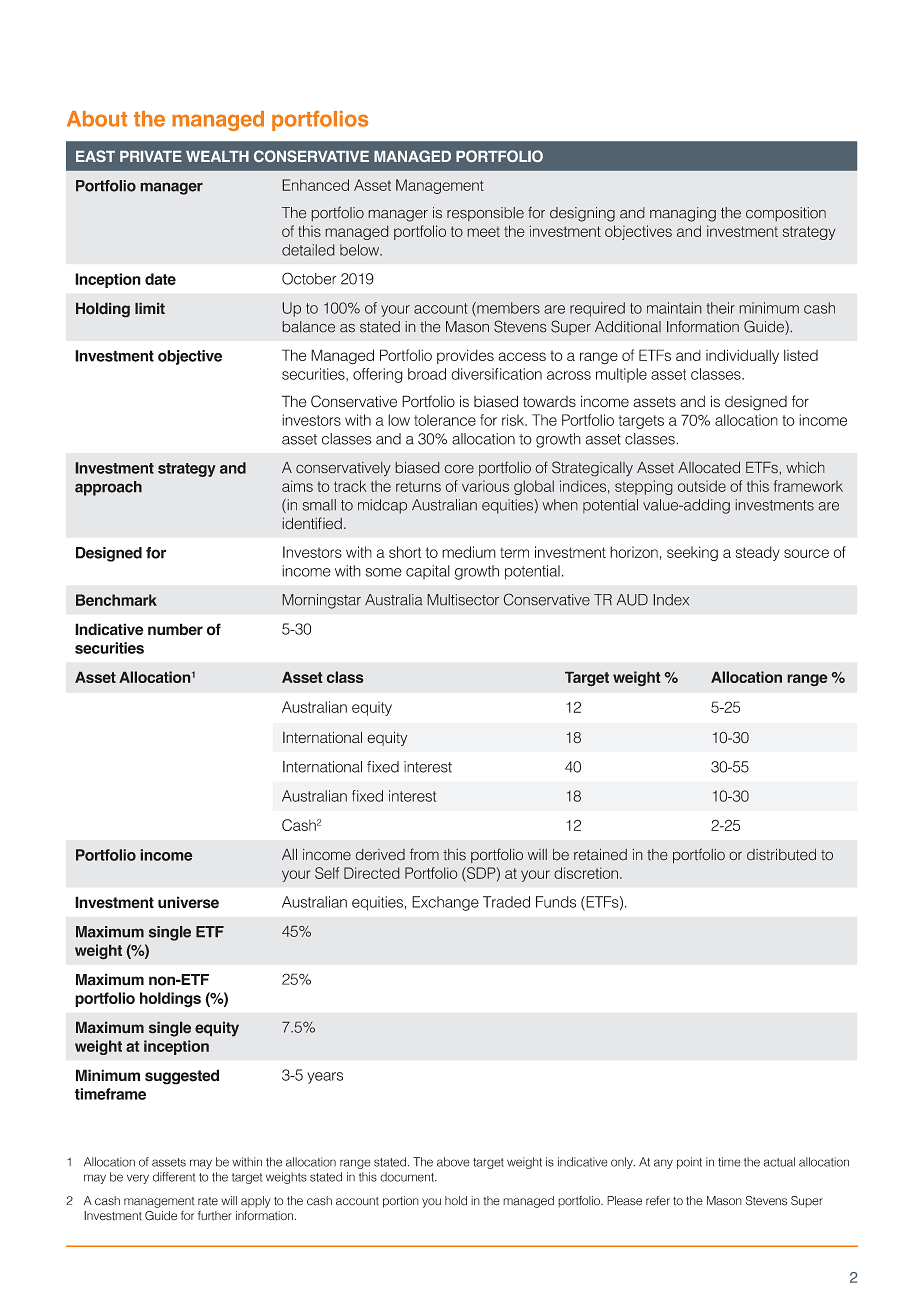  I want to click on capital, so click(428, 572).
